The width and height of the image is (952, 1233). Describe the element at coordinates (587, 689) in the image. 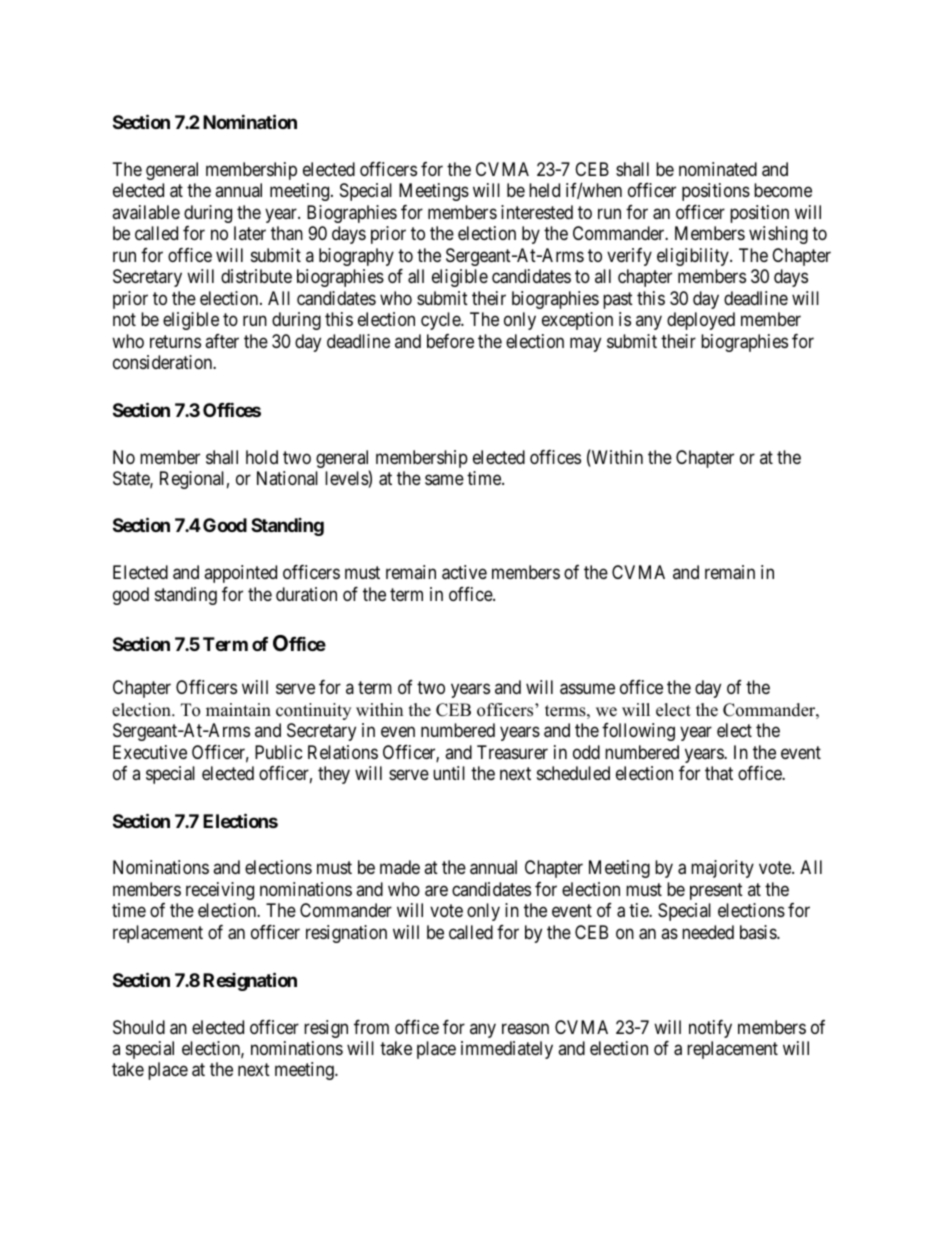

I see `assume` at that location.
